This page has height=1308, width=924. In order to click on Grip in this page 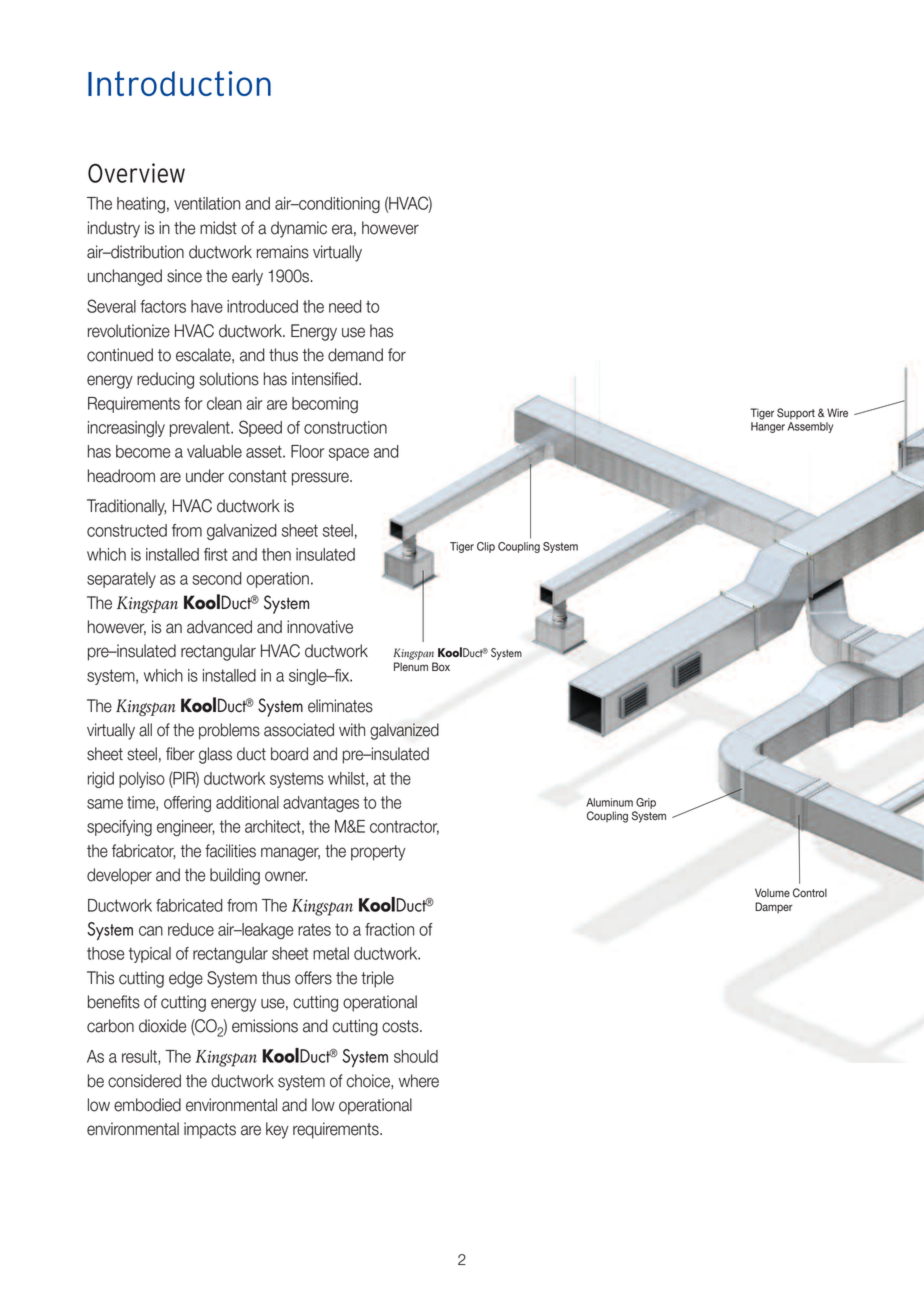, I will do `click(646, 803)`.
